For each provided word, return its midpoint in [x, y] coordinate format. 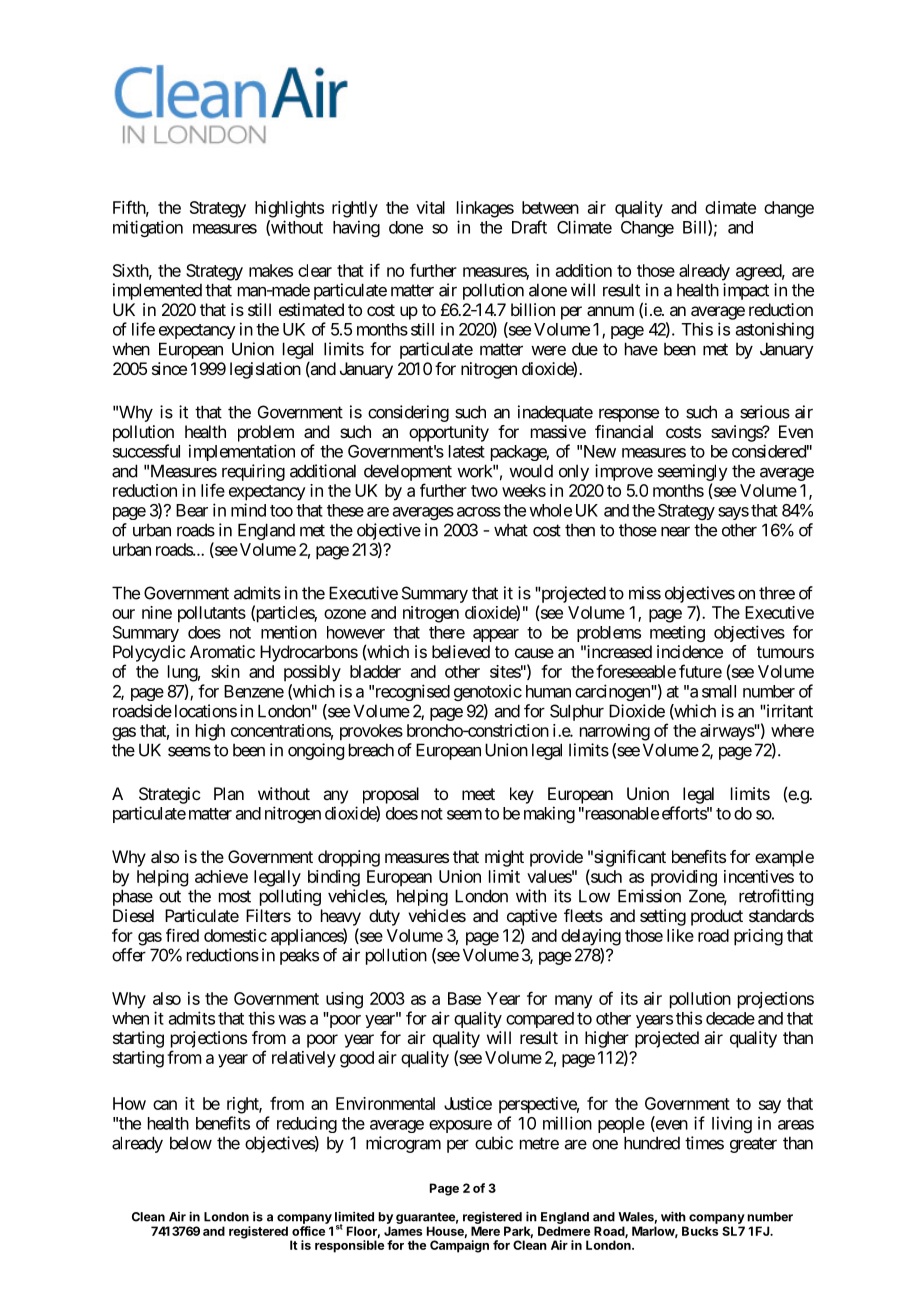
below [191, 1143]
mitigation [148, 228]
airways [727, 732]
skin [225, 671]
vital [430, 207]
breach [371, 750]
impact [746, 291]
